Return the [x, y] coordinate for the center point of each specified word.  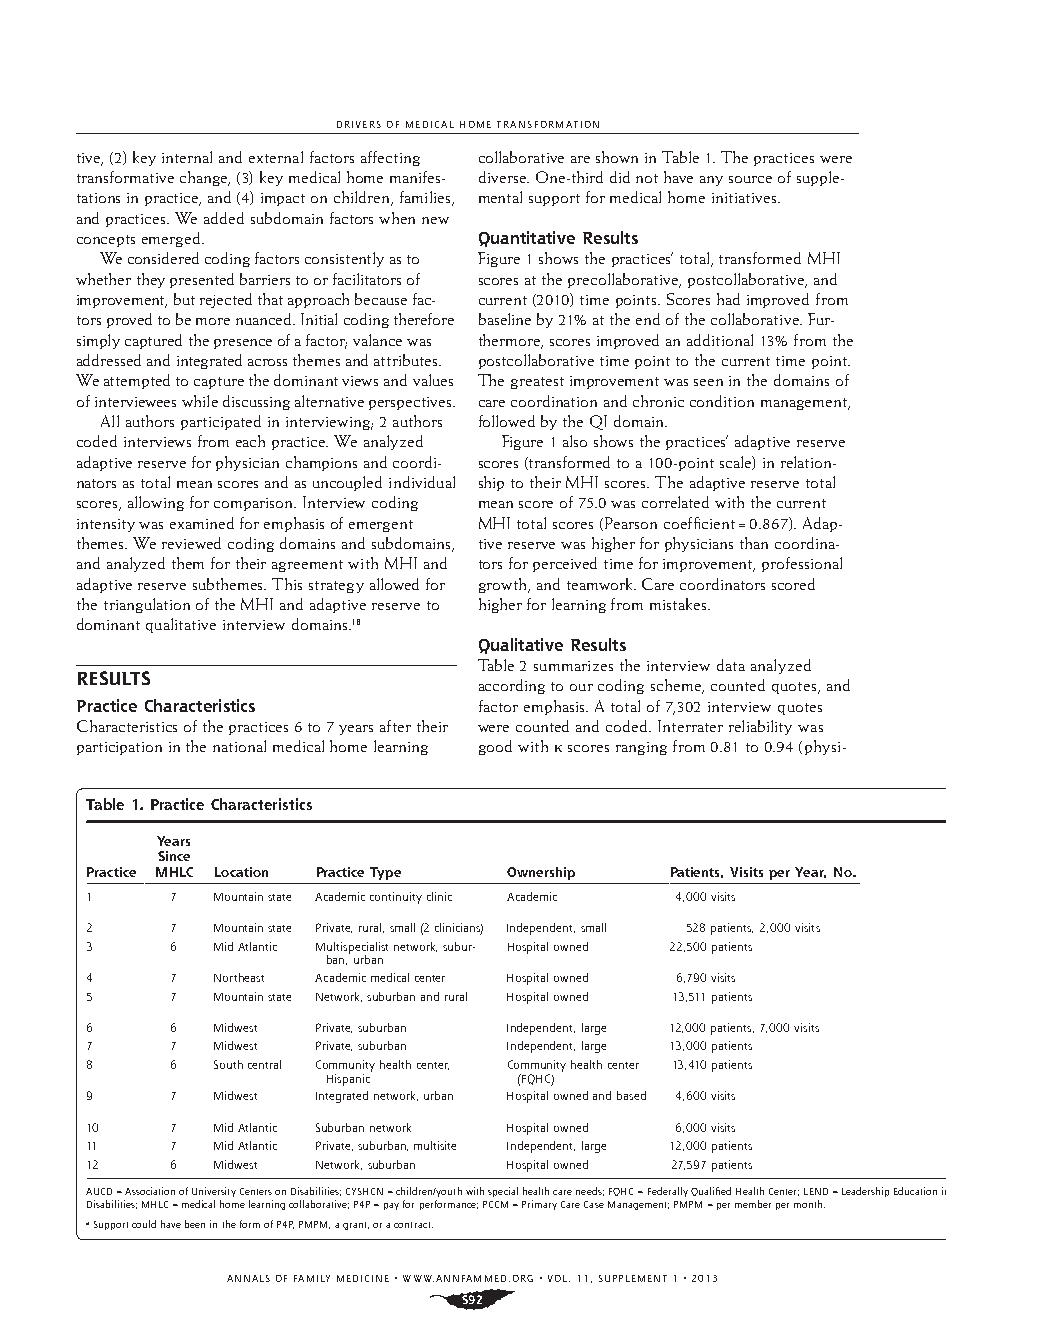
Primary [539, 1205]
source [750, 179]
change [205, 178]
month [809, 1204]
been [195, 1224]
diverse [503, 177]
